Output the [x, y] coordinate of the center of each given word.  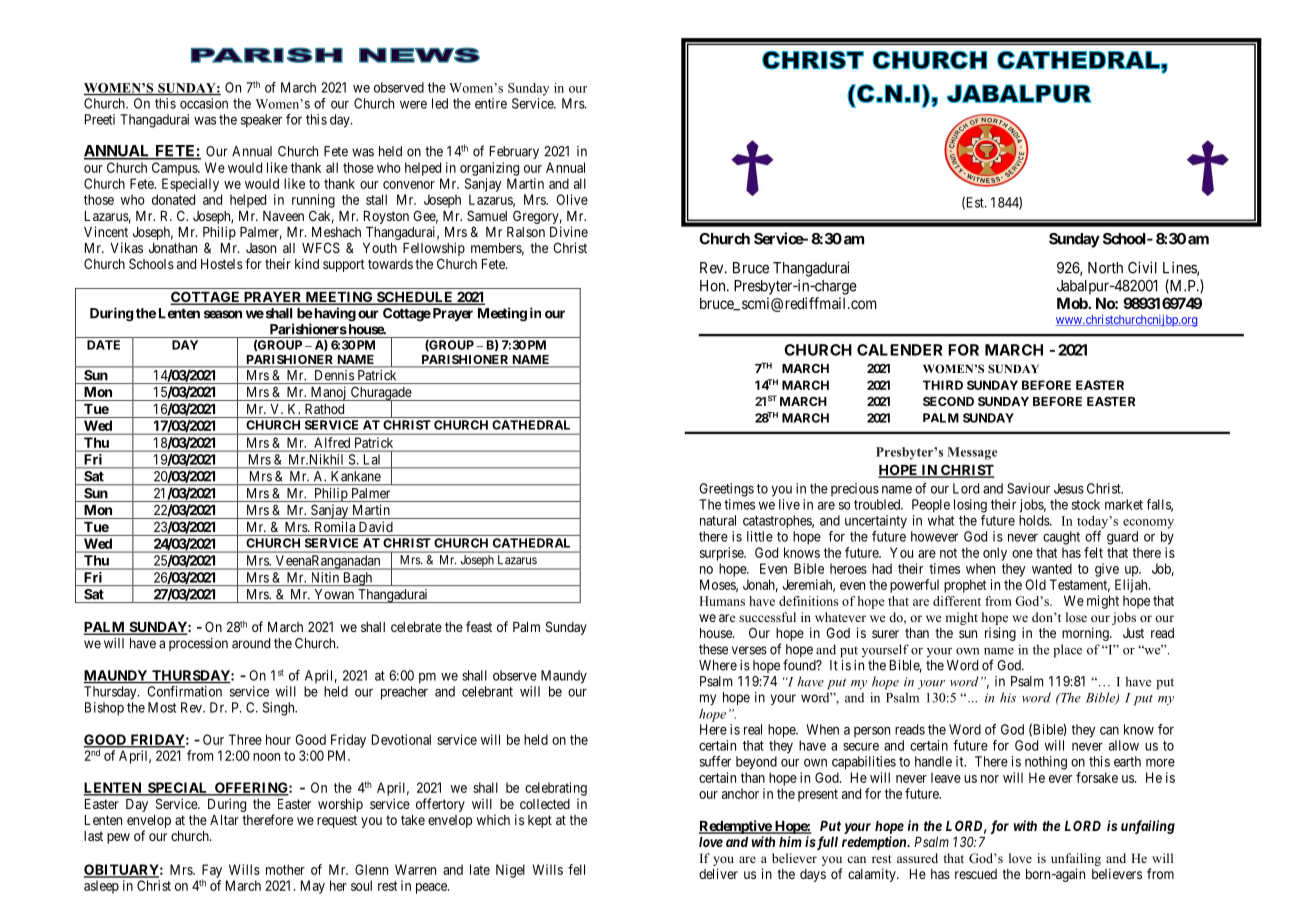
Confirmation [185, 691]
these [713, 649]
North [1105, 268]
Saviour [1028, 488]
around [251, 643]
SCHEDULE [415, 298]
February [514, 152]
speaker [261, 121]
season [223, 314]
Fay [212, 872]
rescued [976, 874]
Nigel [510, 871]
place [1067, 651]
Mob [1073, 303]
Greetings [726, 490]
